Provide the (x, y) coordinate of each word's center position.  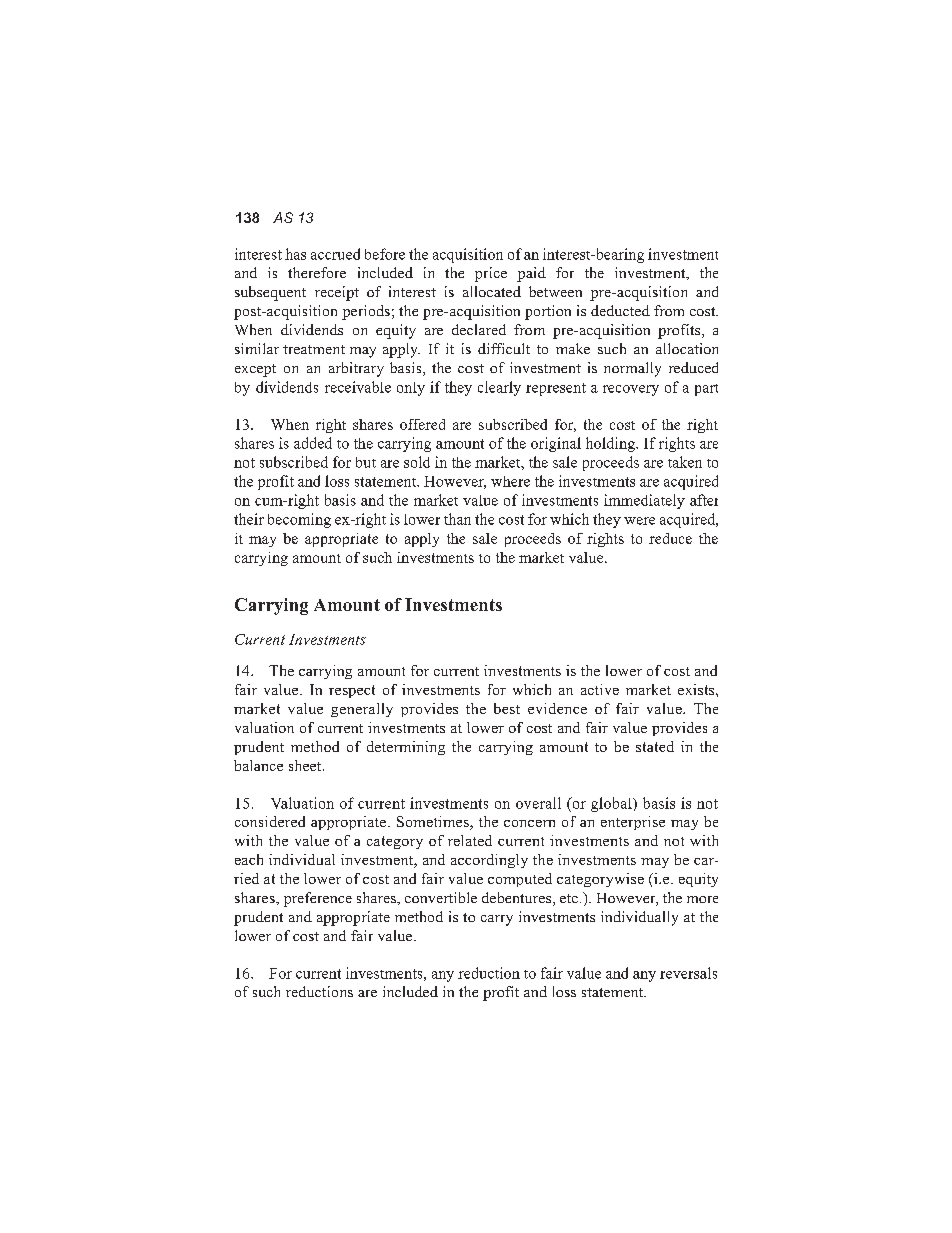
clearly (499, 388)
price (491, 274)
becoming (299, 520)
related (470, 840)
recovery (631, 390)
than (457, 519)
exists (697, 689)
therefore (317, 272)
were (639, 521)
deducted (620, 310)
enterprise (633, 823)
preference (318, 899)
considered (270, 821)
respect (352, 691)
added (313, 443)
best (507, 708)
